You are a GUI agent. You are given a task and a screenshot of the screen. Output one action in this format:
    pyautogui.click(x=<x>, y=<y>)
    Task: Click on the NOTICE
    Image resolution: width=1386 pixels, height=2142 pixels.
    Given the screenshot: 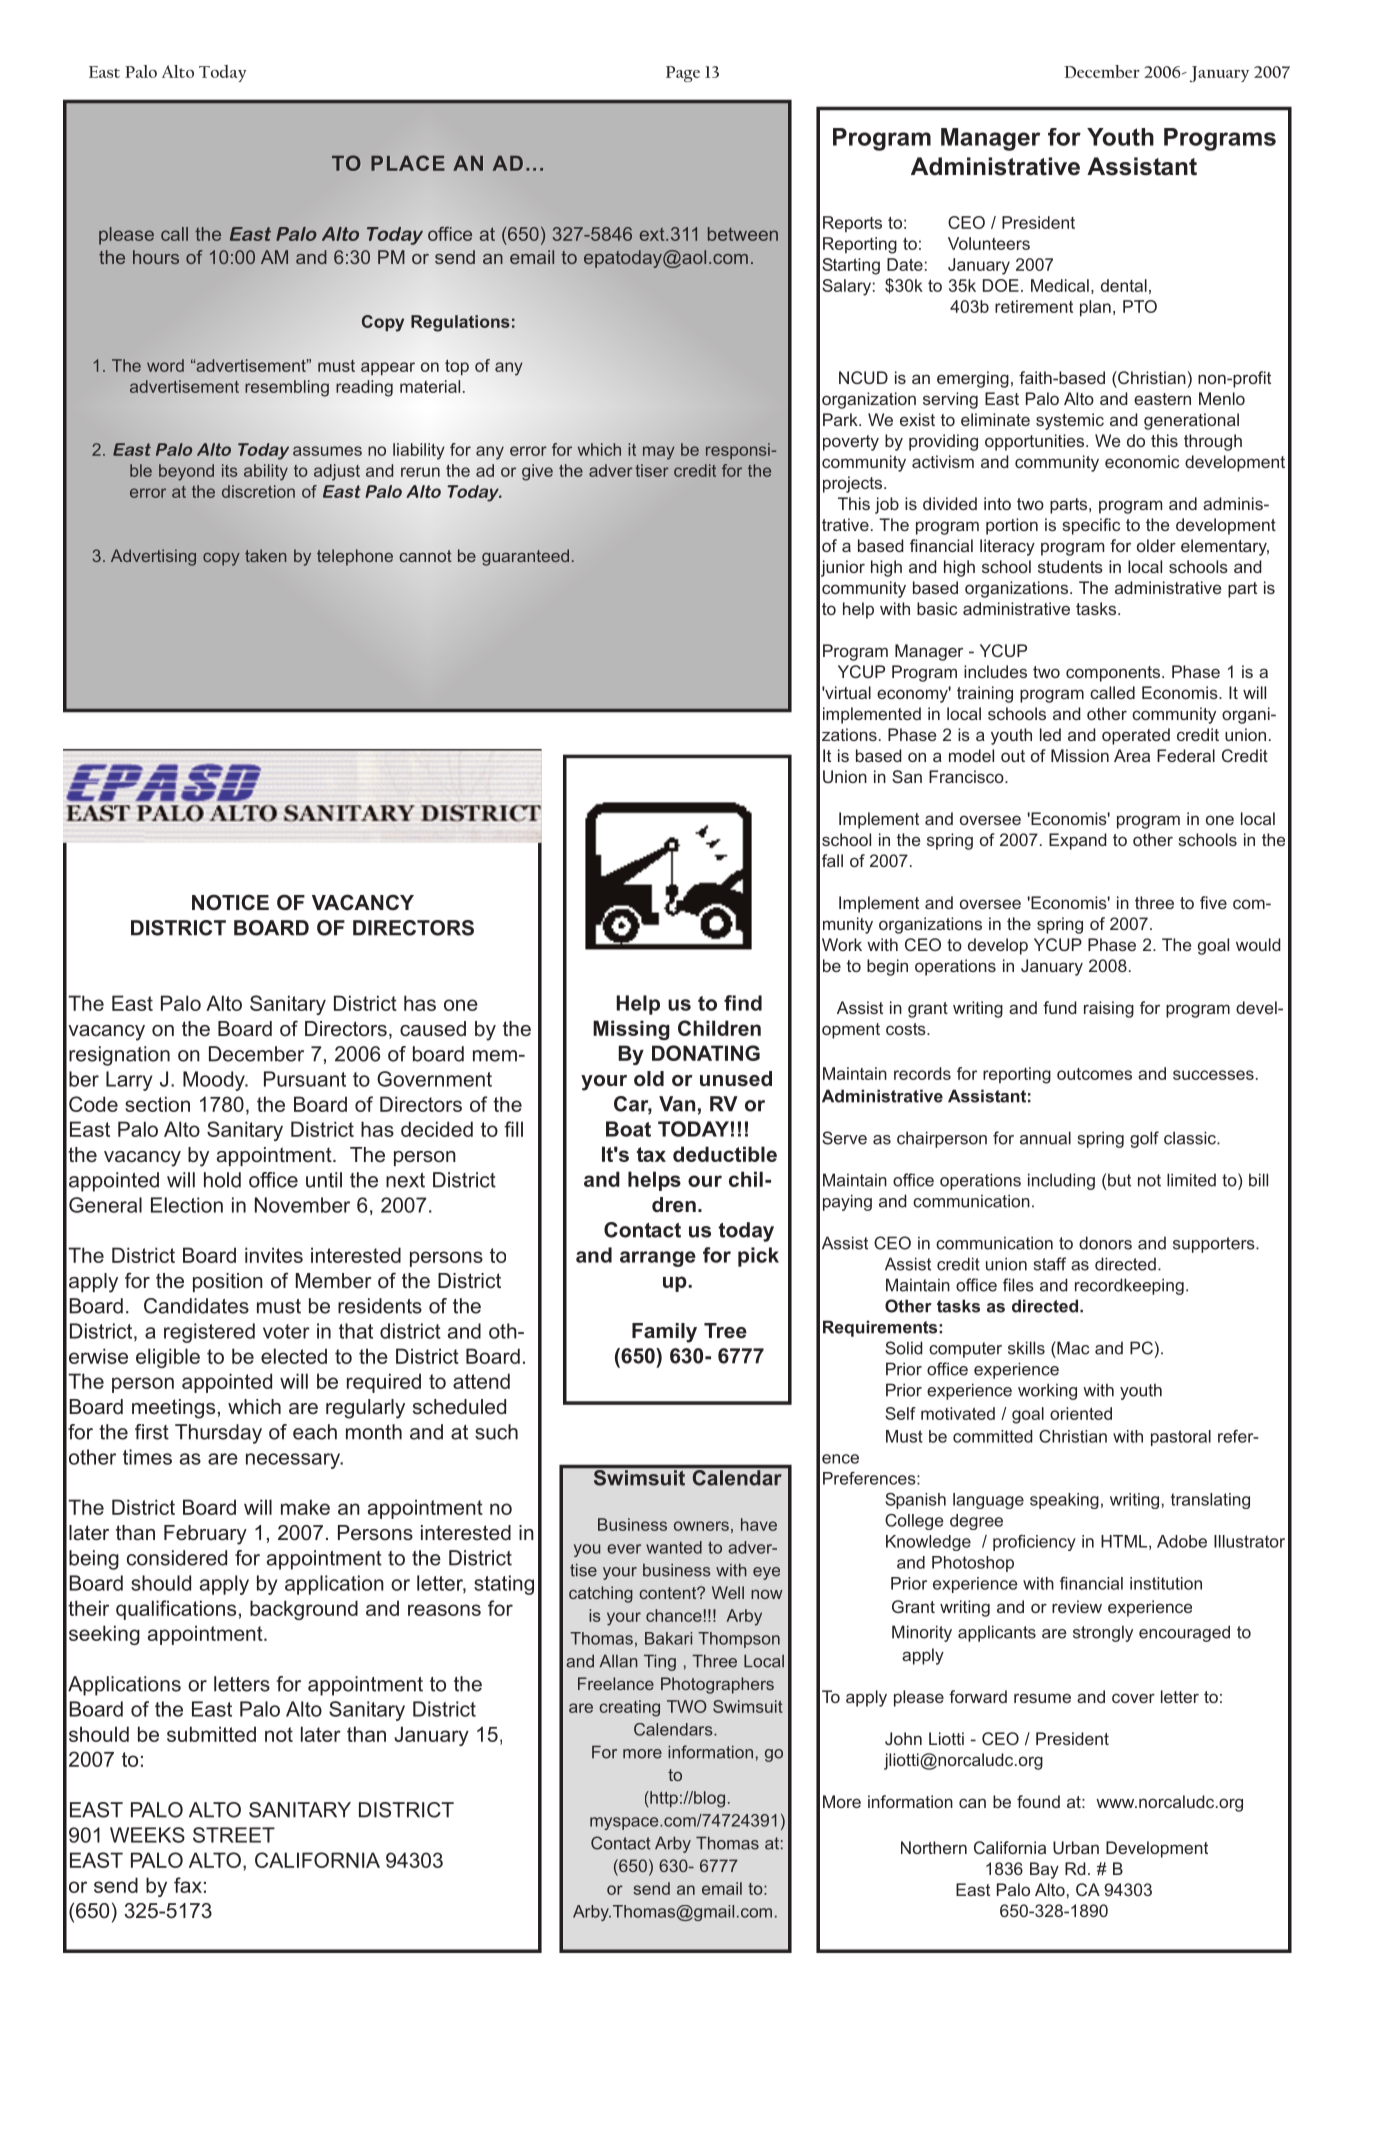 What is the action you would take?
    pyautogui.click(x=230, y=902)
